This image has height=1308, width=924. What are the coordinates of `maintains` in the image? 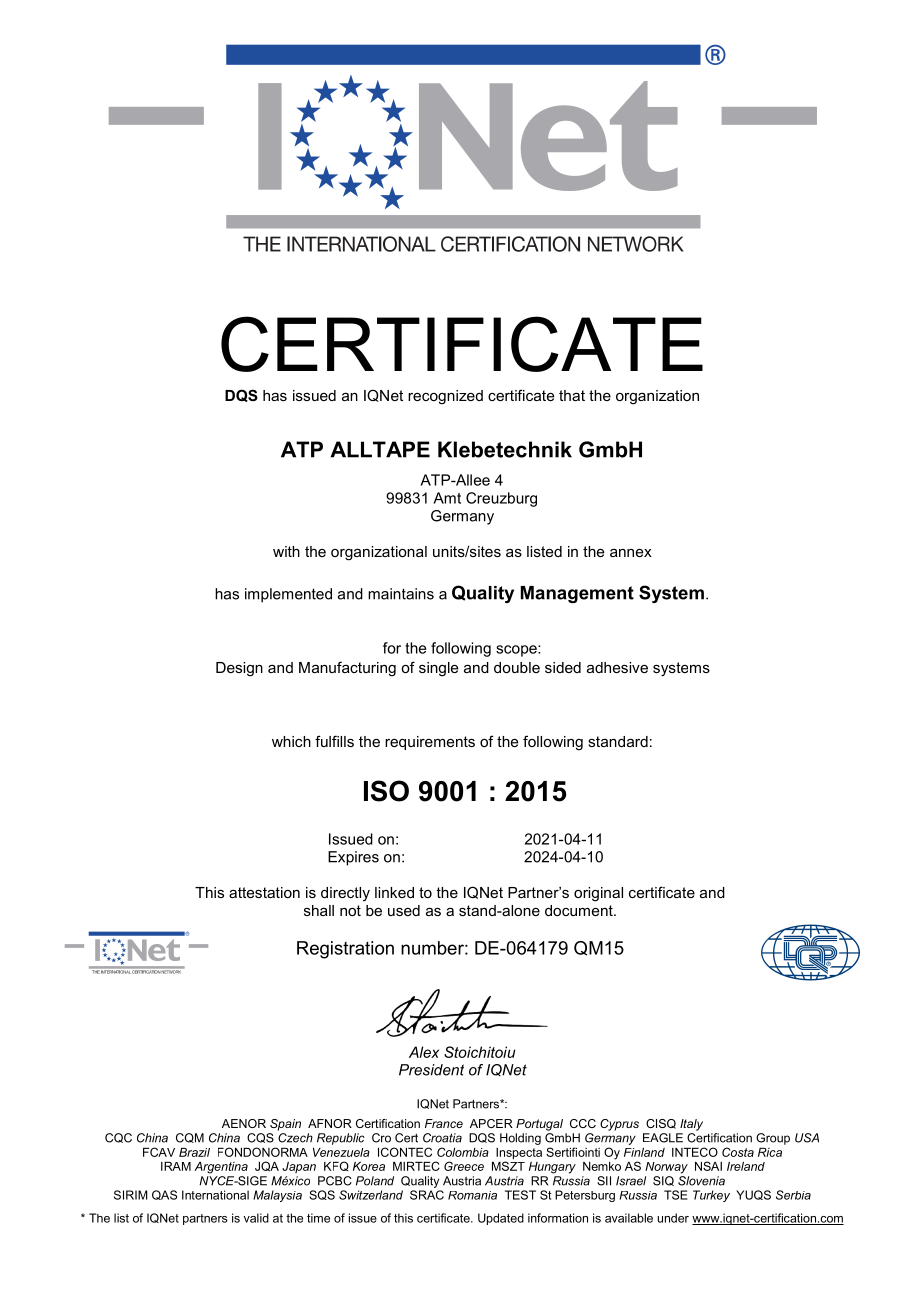 It's located at (401, 594).
